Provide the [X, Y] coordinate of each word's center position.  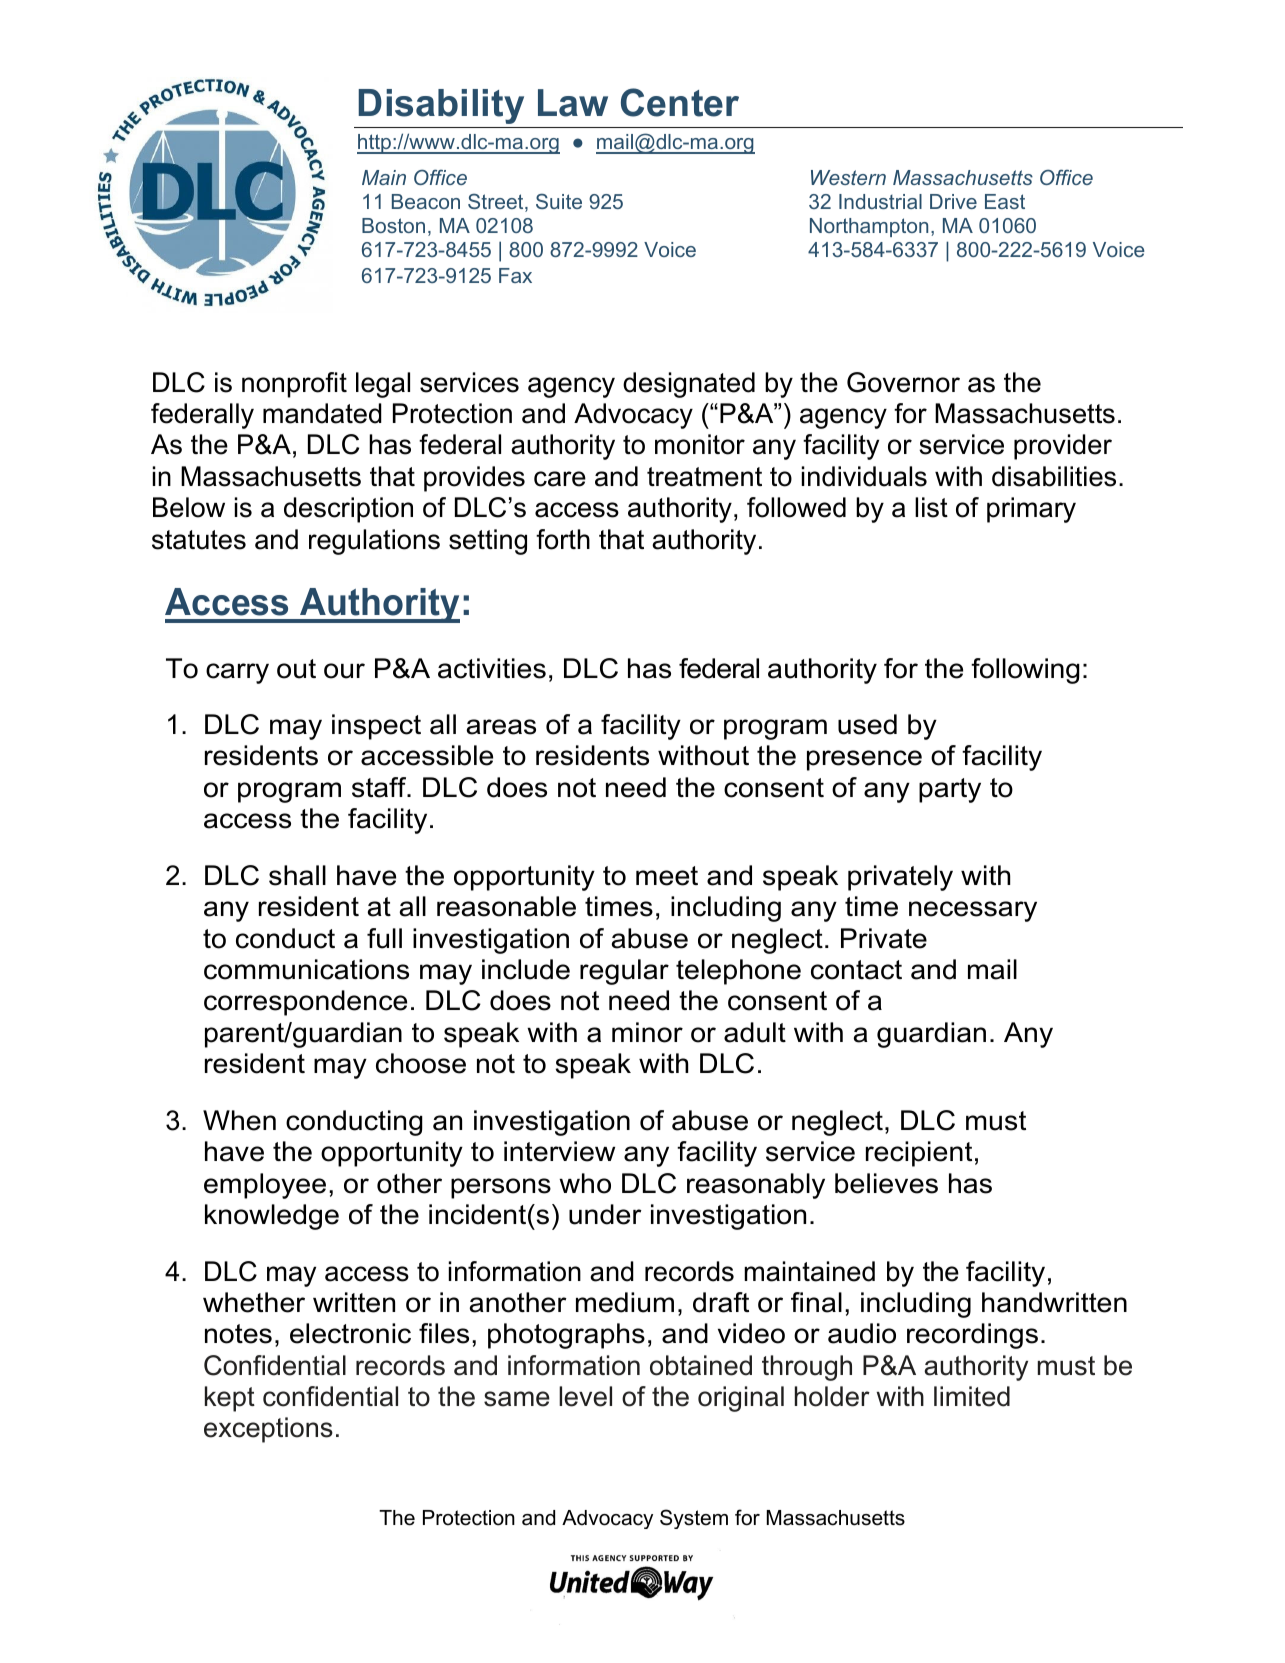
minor [647, 1032]
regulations [374, 542]
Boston [393, 225]
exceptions [268, 1430]
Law [573, 103]
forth [563, 539]
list [931, 507]
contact [856, 970]
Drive [953, 201]
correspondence [305, 1003]
